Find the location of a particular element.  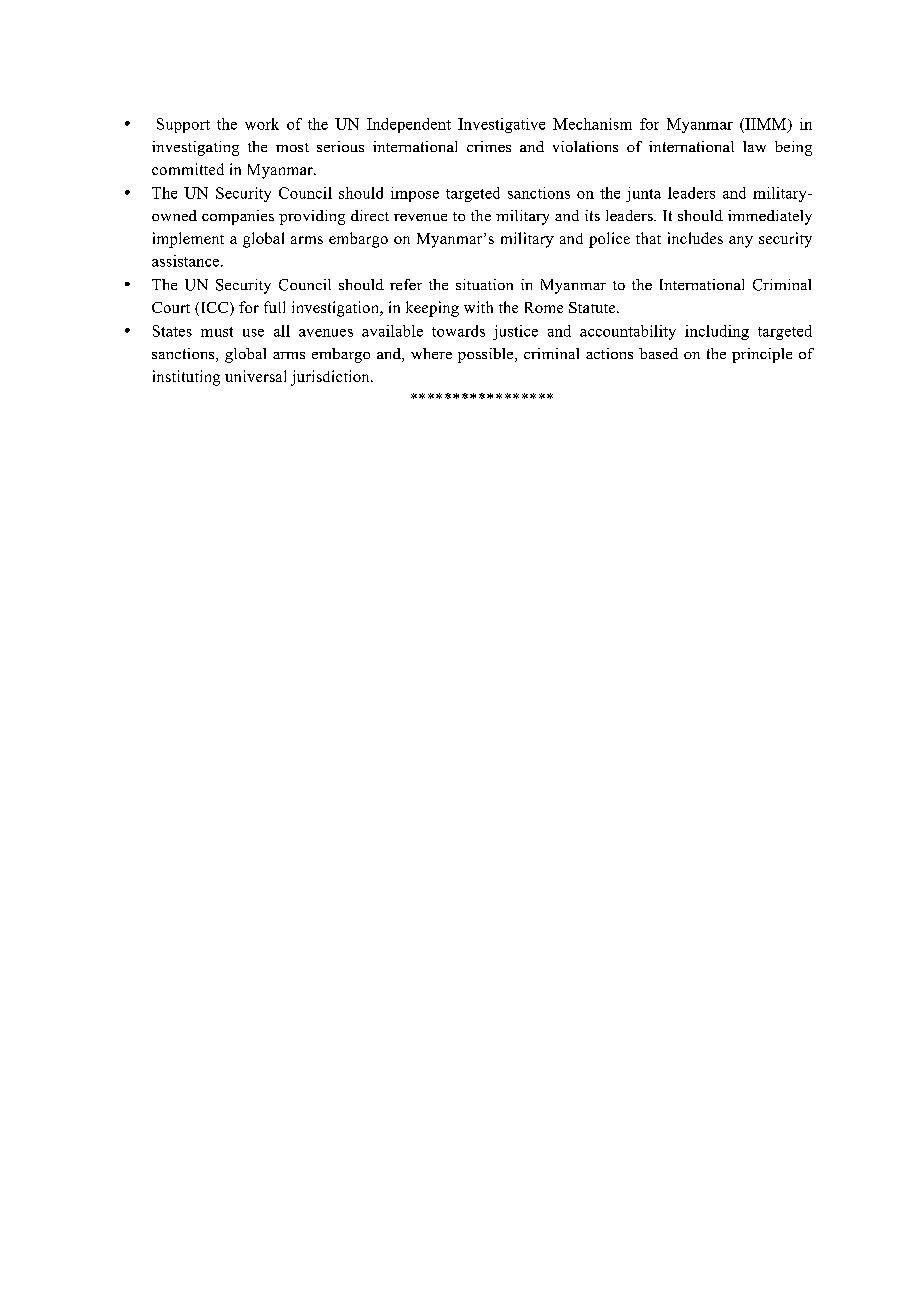

work is located at coordinates (262, 124).
